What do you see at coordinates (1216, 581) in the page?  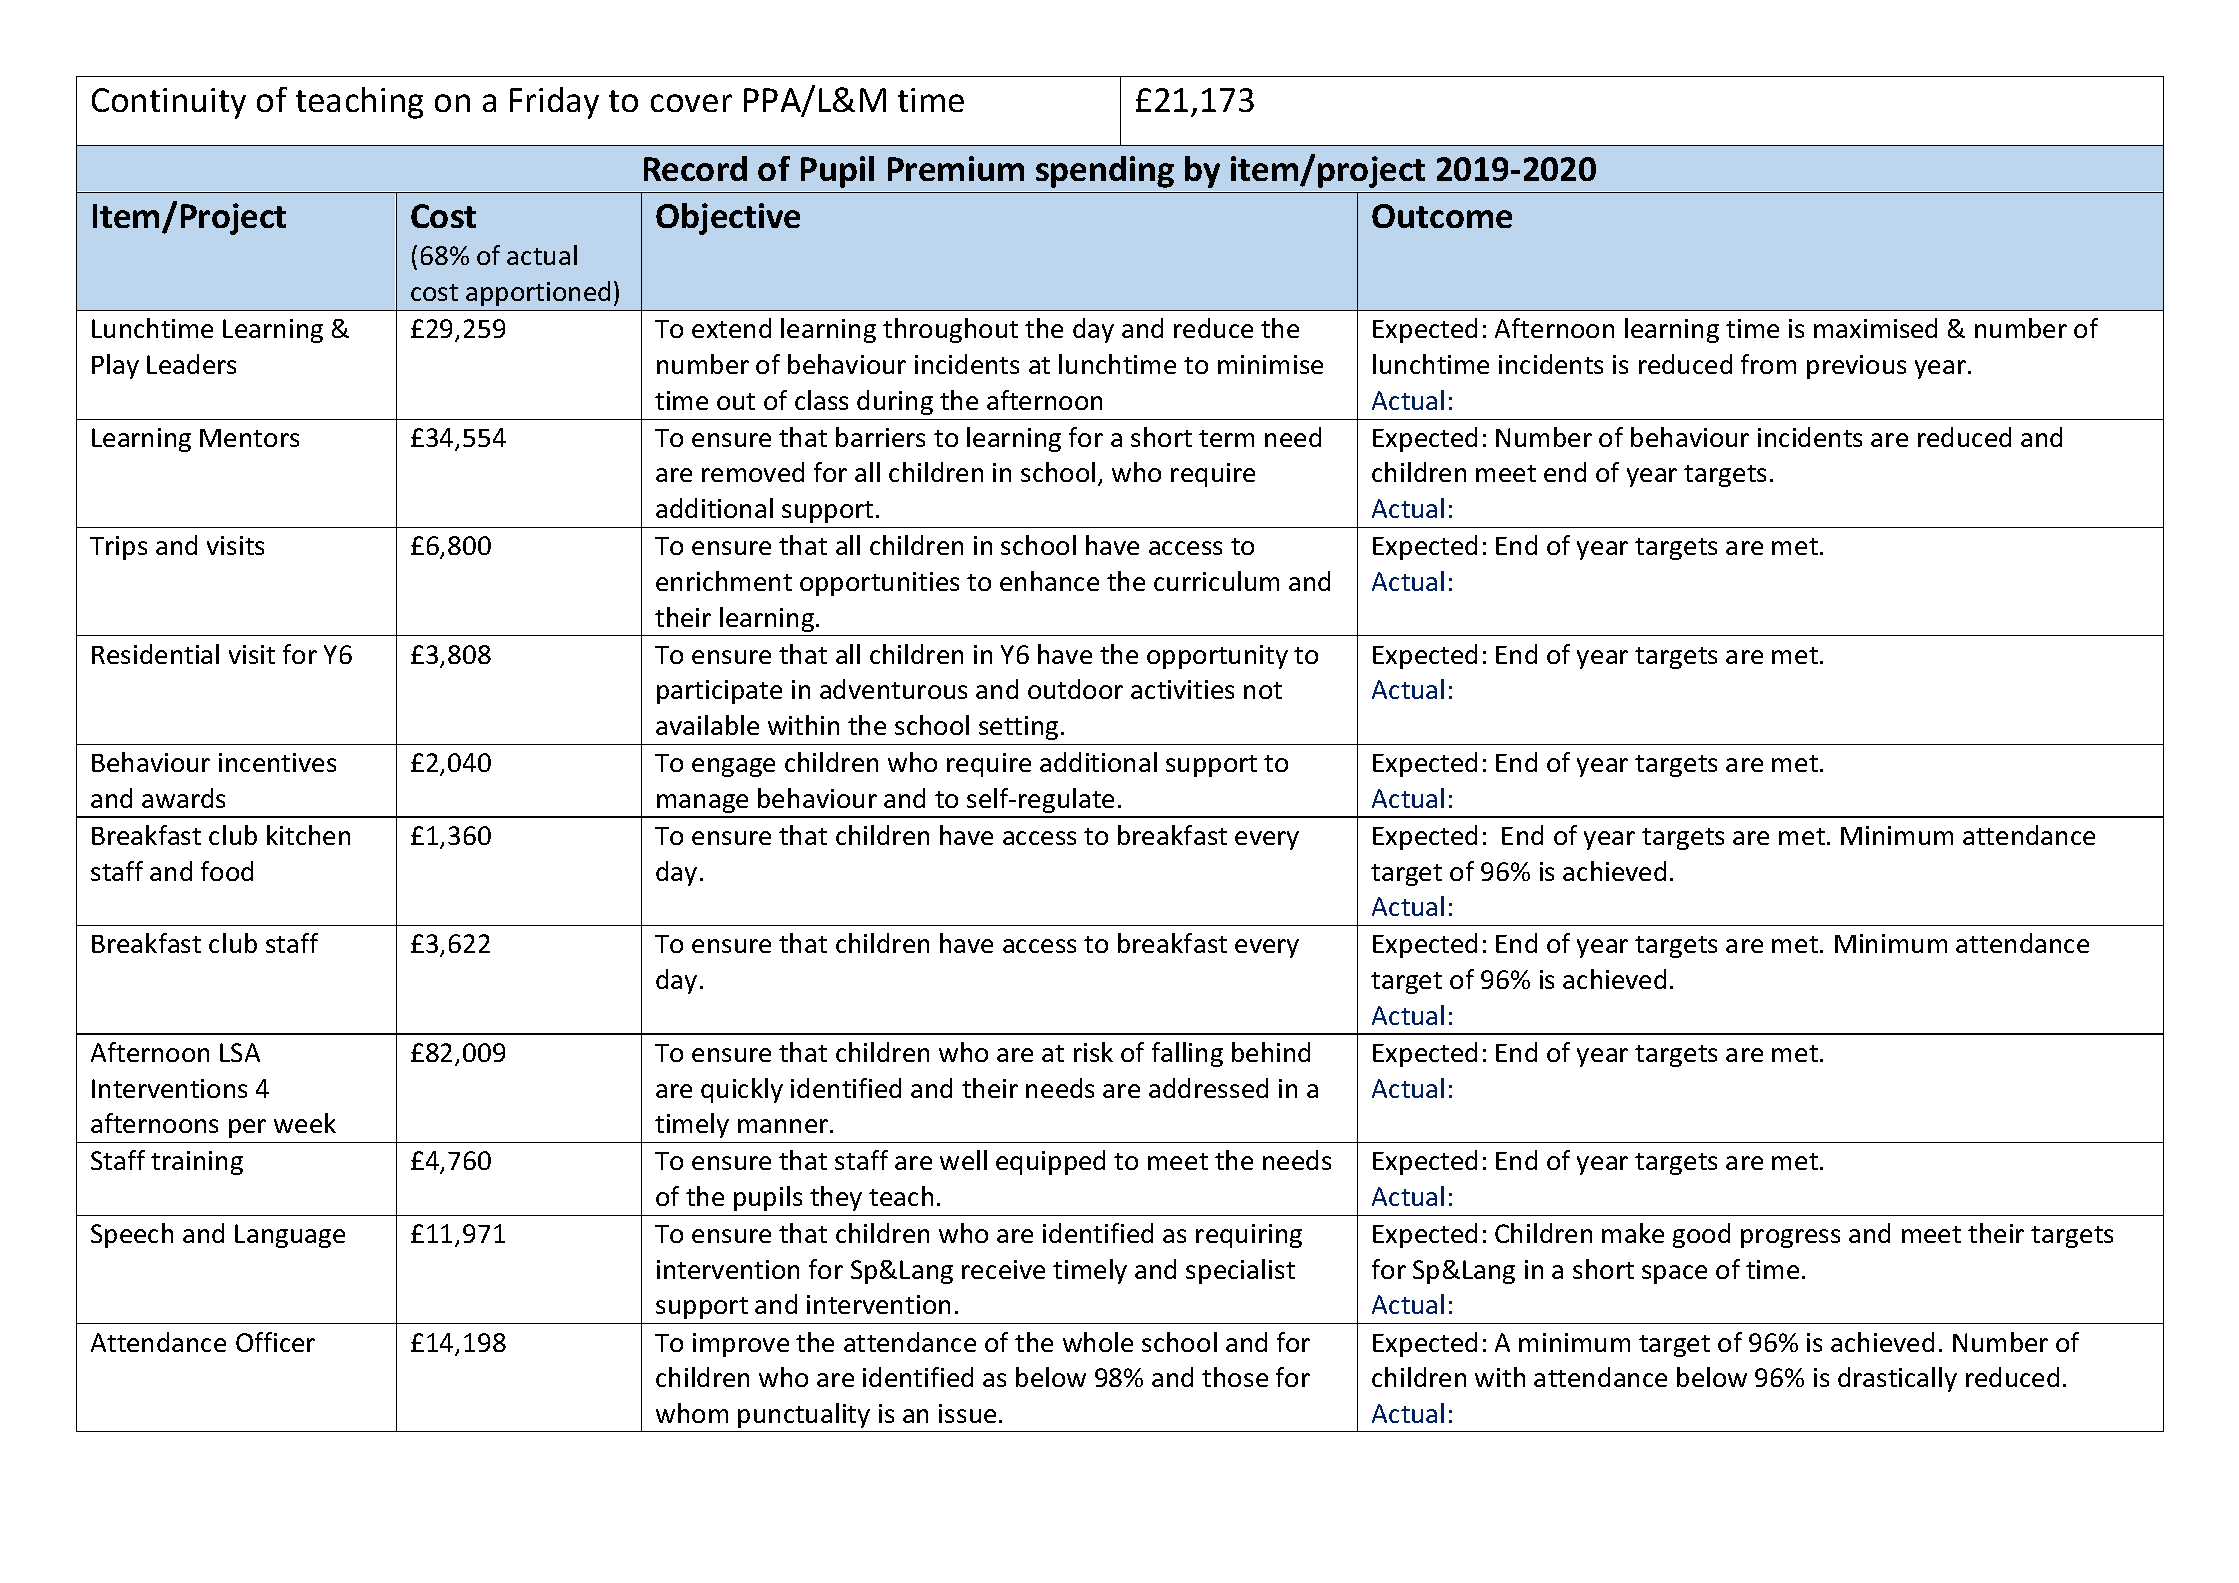 I see `curriculum` at bounding box center [1216, 581].
